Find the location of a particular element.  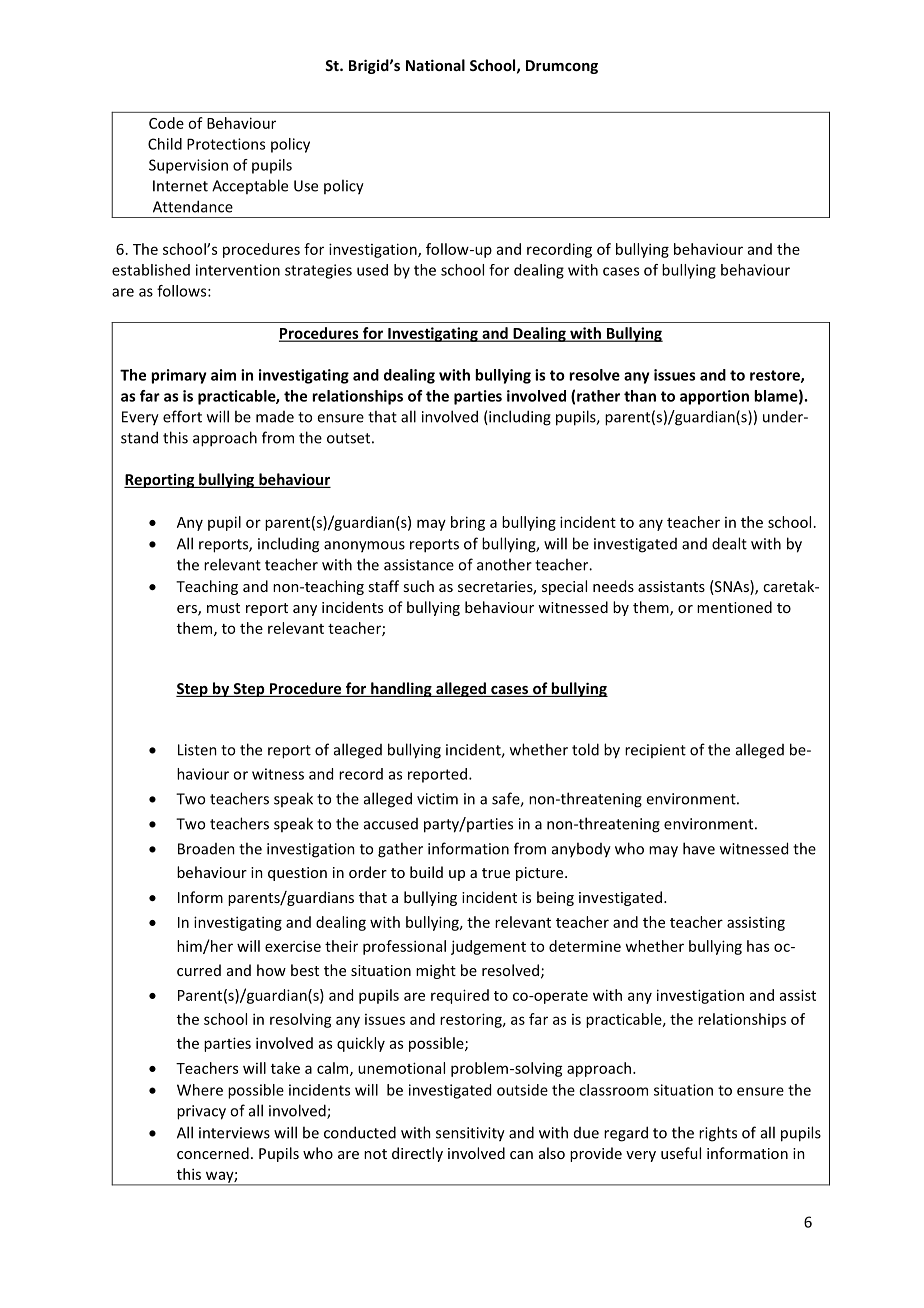

such is located at coordinates (418, 586).
